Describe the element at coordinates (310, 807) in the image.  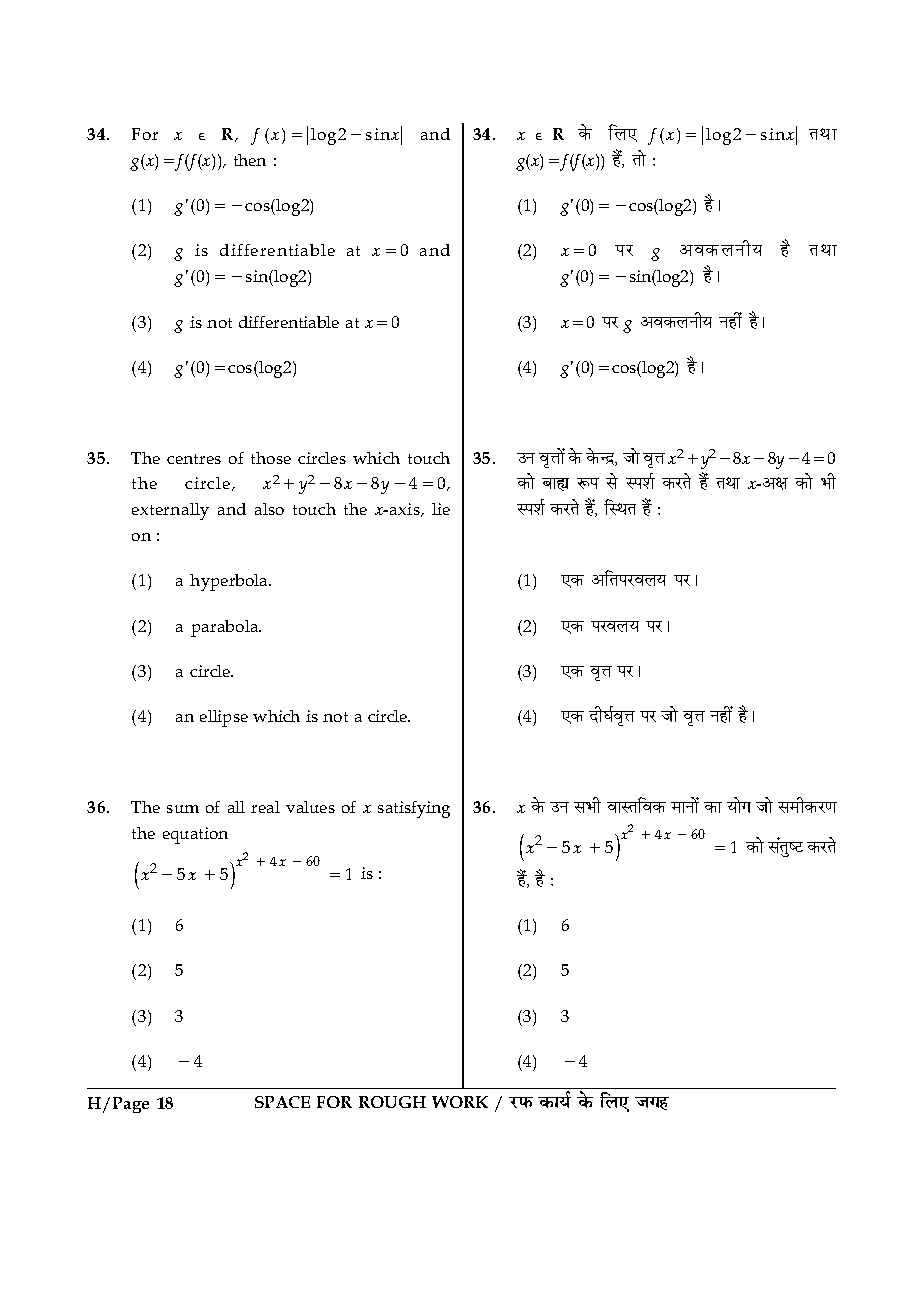
I see `values` at that location.
